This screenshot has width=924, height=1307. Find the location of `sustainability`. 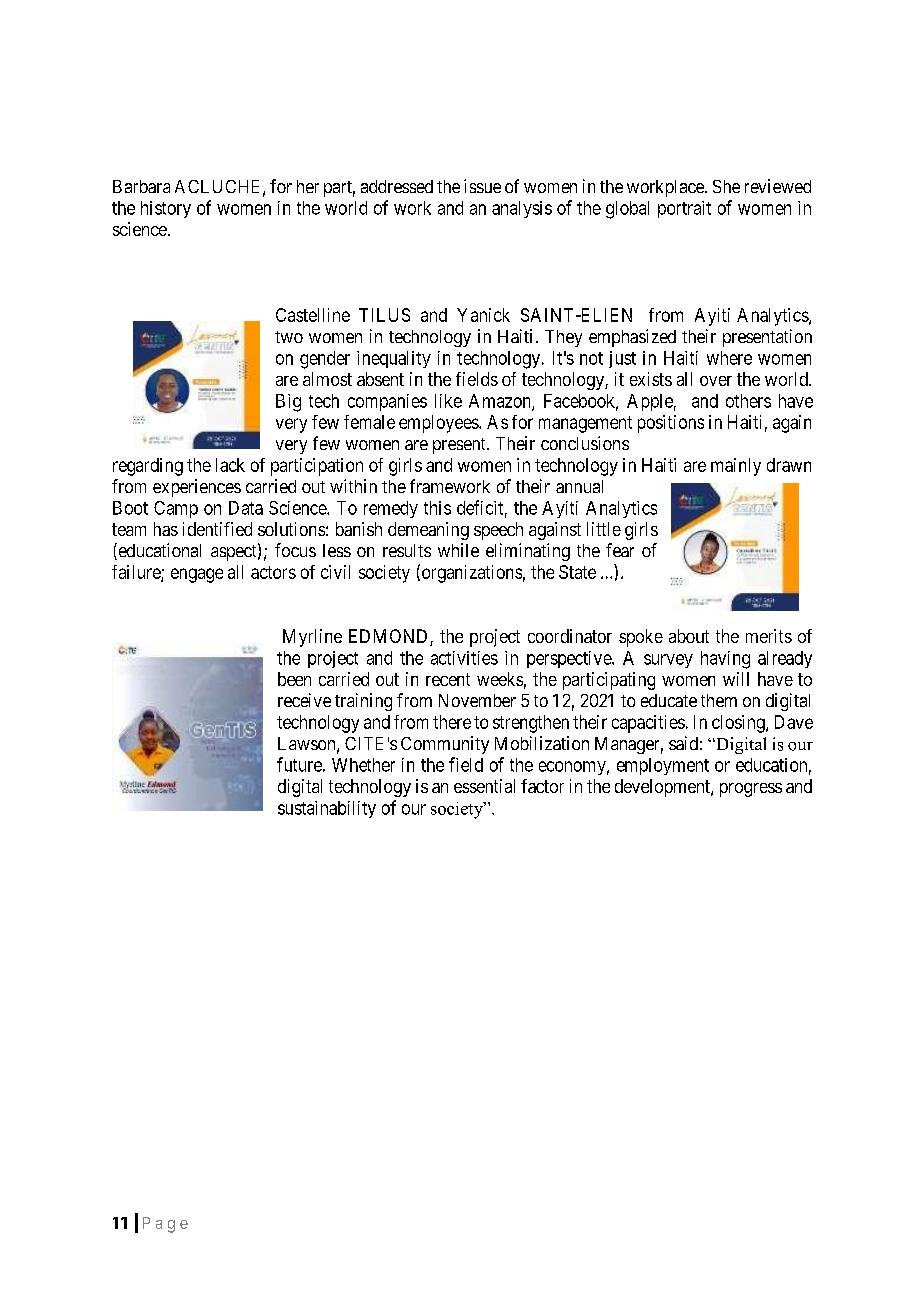

sustainability is located at coordinates (327, 809).
